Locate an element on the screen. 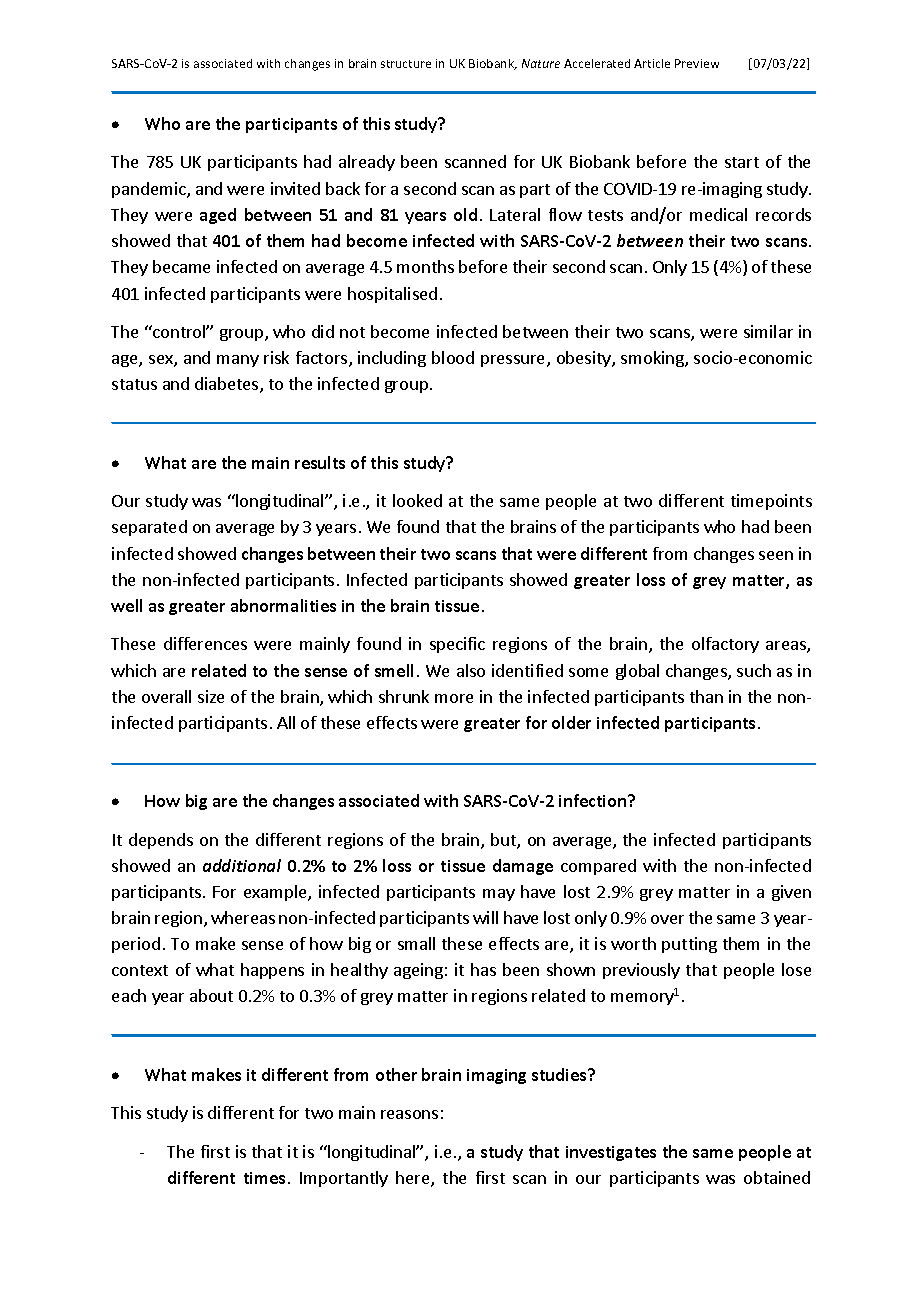 This screenshot has width=924, height=1307. pandemic is located at coordinates (150, 190).
